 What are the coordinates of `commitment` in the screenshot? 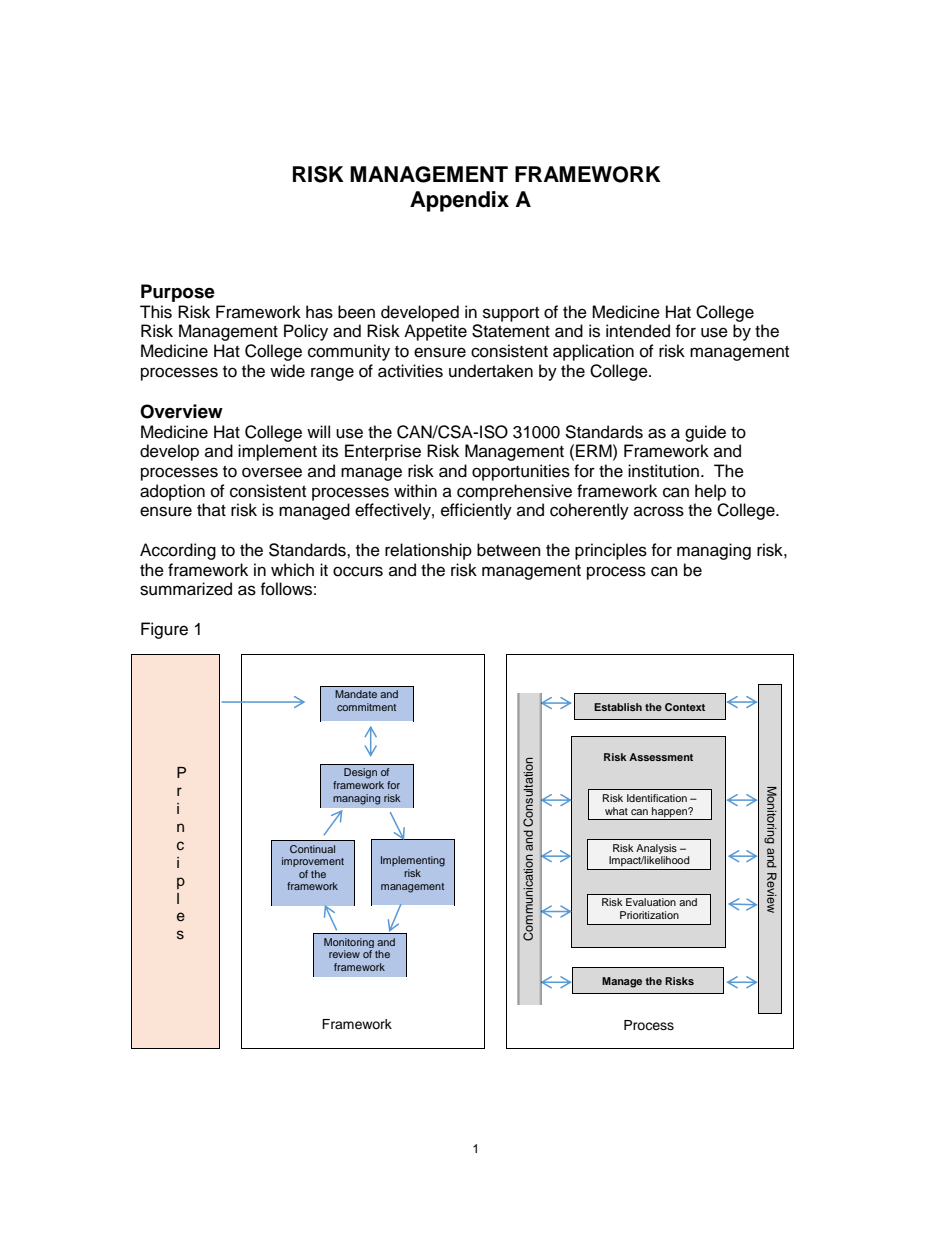 It's located at (366, 707).
